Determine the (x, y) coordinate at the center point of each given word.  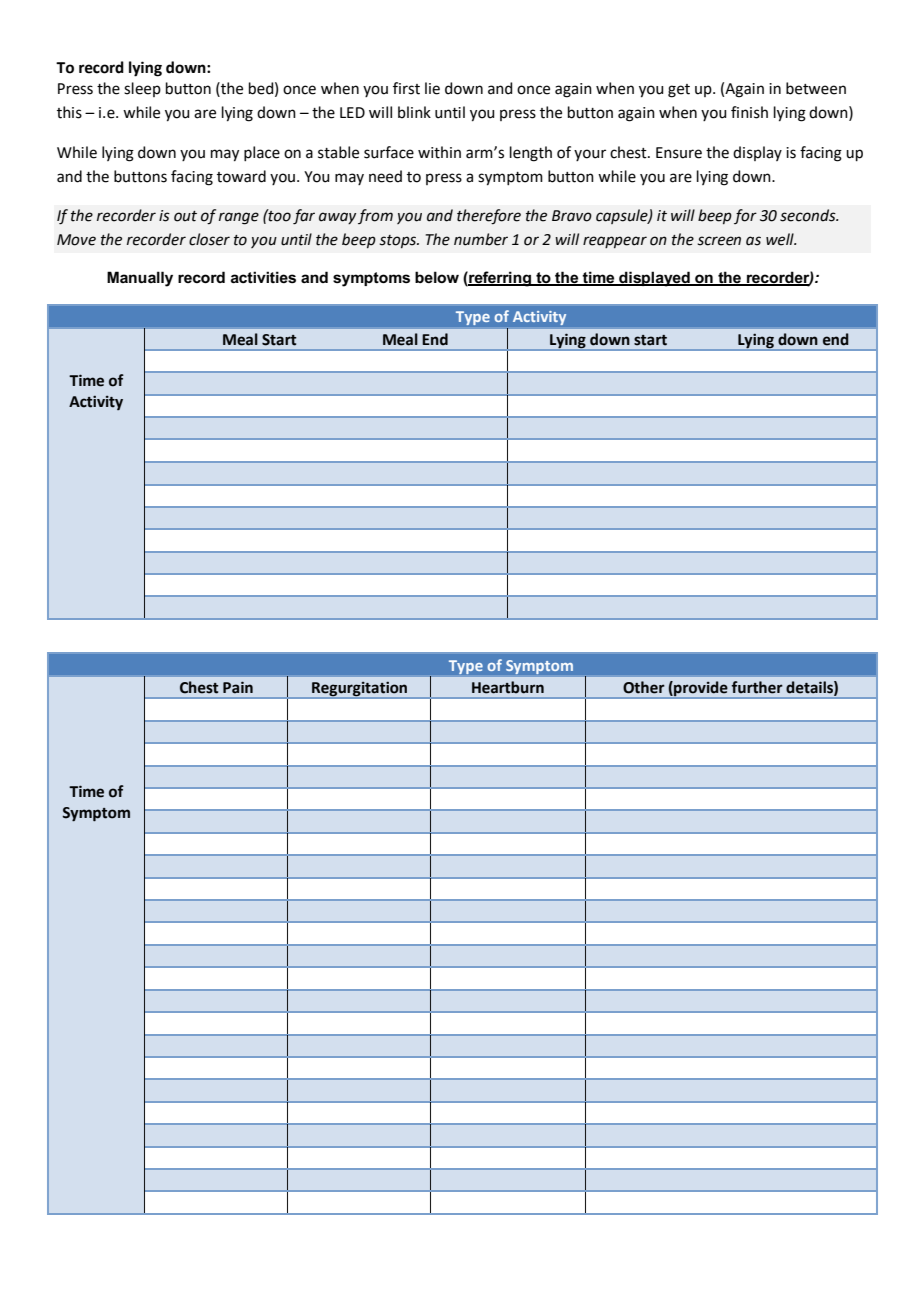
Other (644, 687)
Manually (140, 279)
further (757, 687)
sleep (142, 89)
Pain (238, 687)
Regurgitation (359, 689)
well (781, 239)
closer (209, 239)
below (437, 277)
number (481, 239)
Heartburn (508, 687)
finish (749, 112)
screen (719, 241)
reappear (615, 242)
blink (414, 112)
